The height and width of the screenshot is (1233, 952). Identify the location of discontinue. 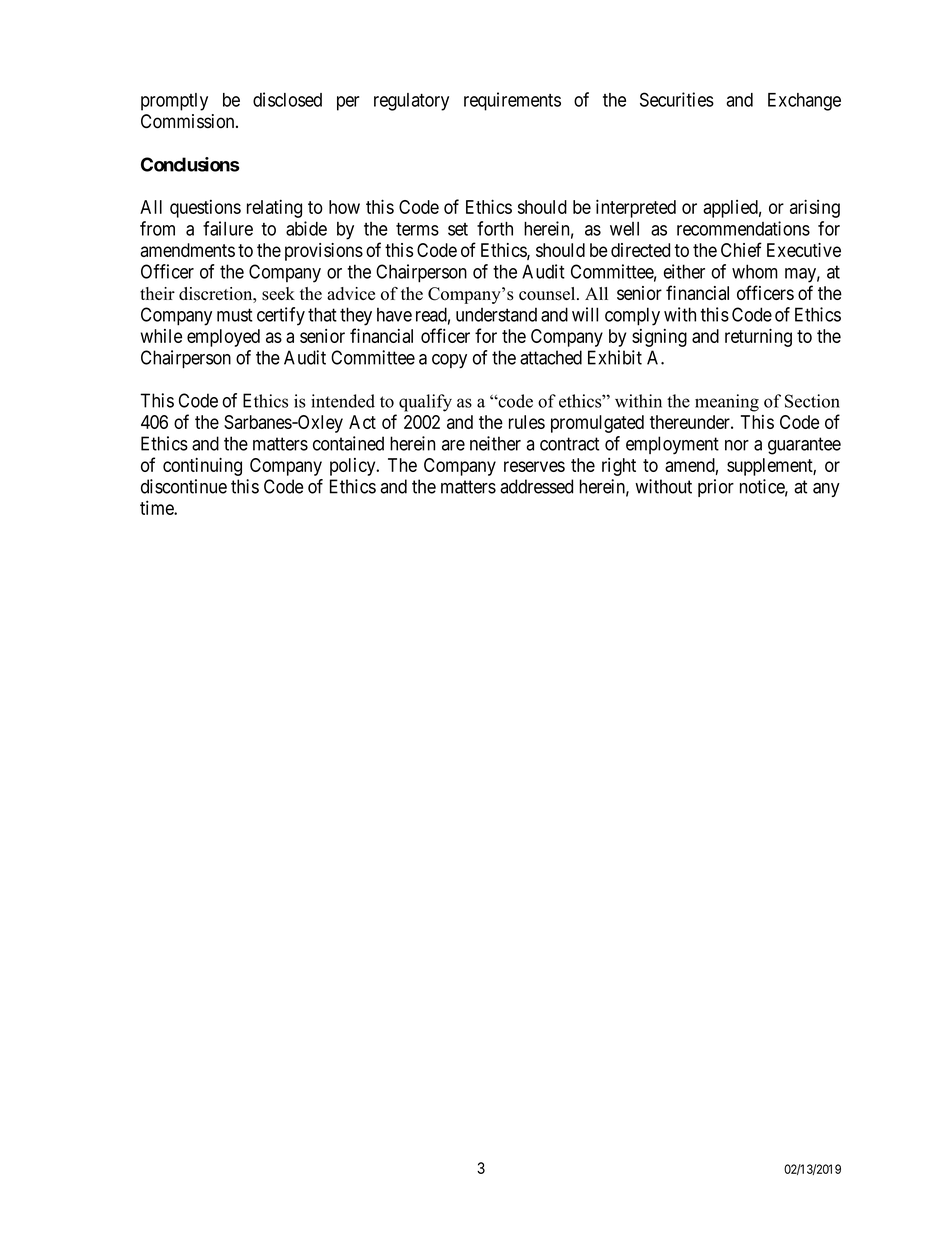
(184, 486).
